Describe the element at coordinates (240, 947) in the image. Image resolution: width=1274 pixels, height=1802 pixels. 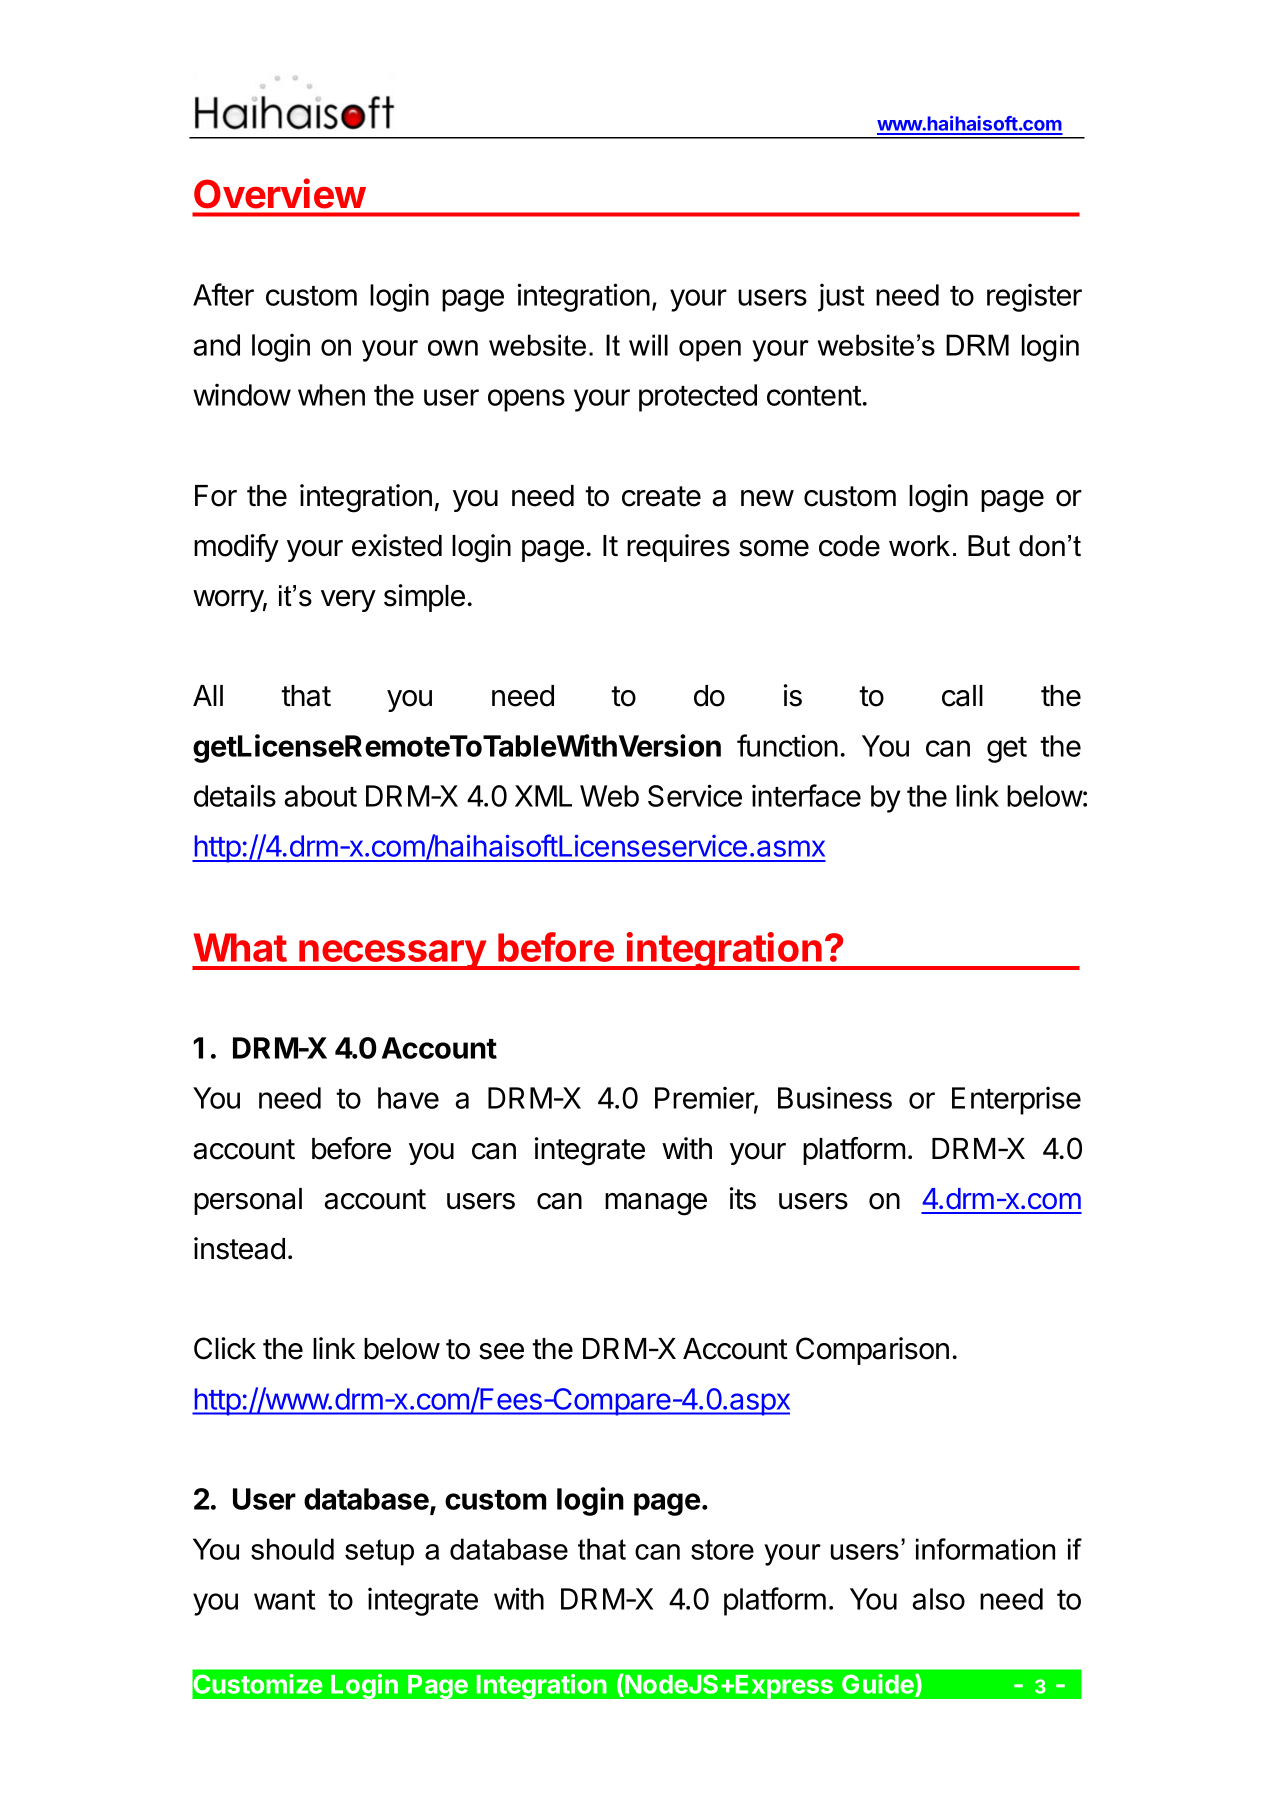
I see `What` at that location.
